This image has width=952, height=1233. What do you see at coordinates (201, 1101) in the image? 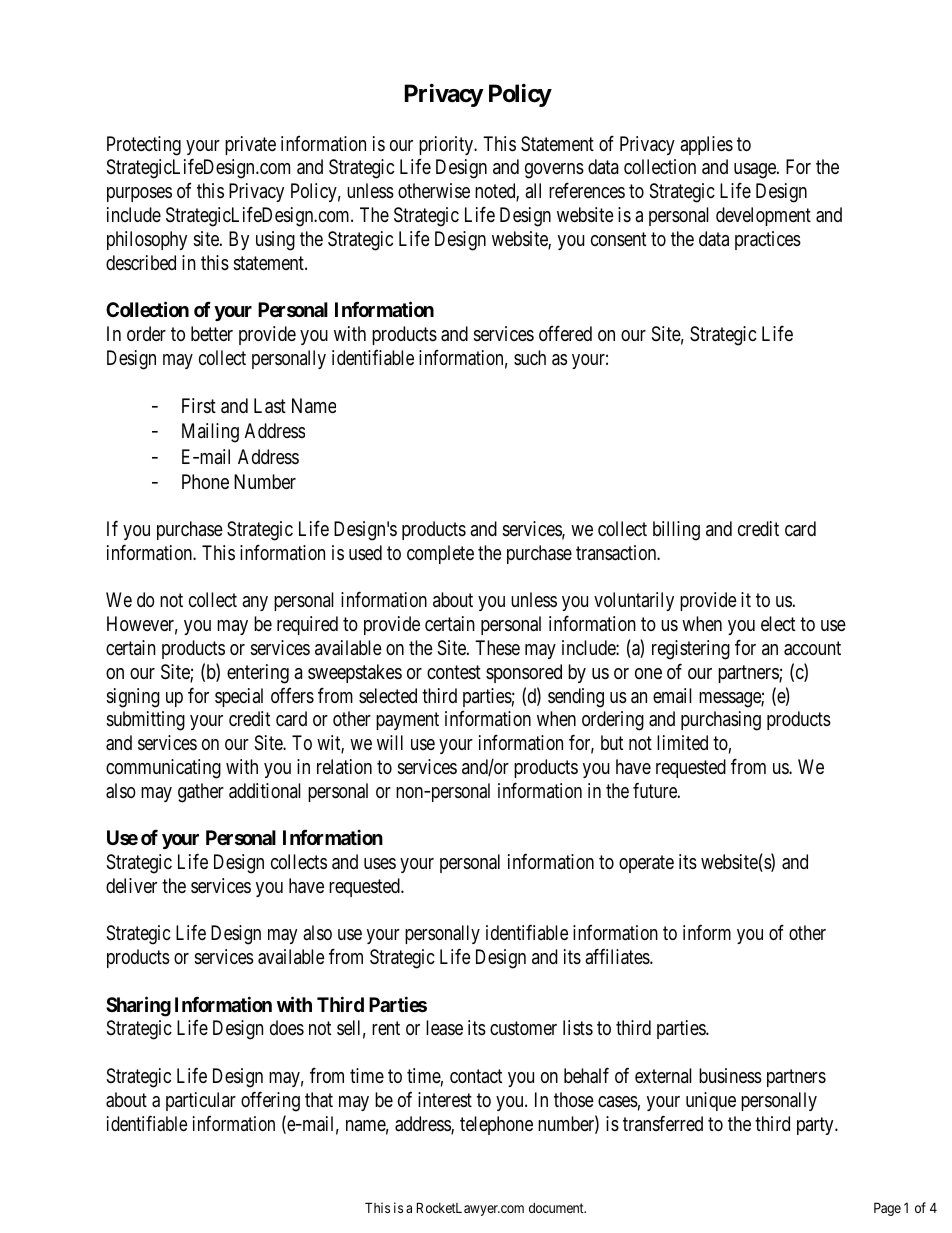
I see `particular` at bounding box center [201, 1101].
